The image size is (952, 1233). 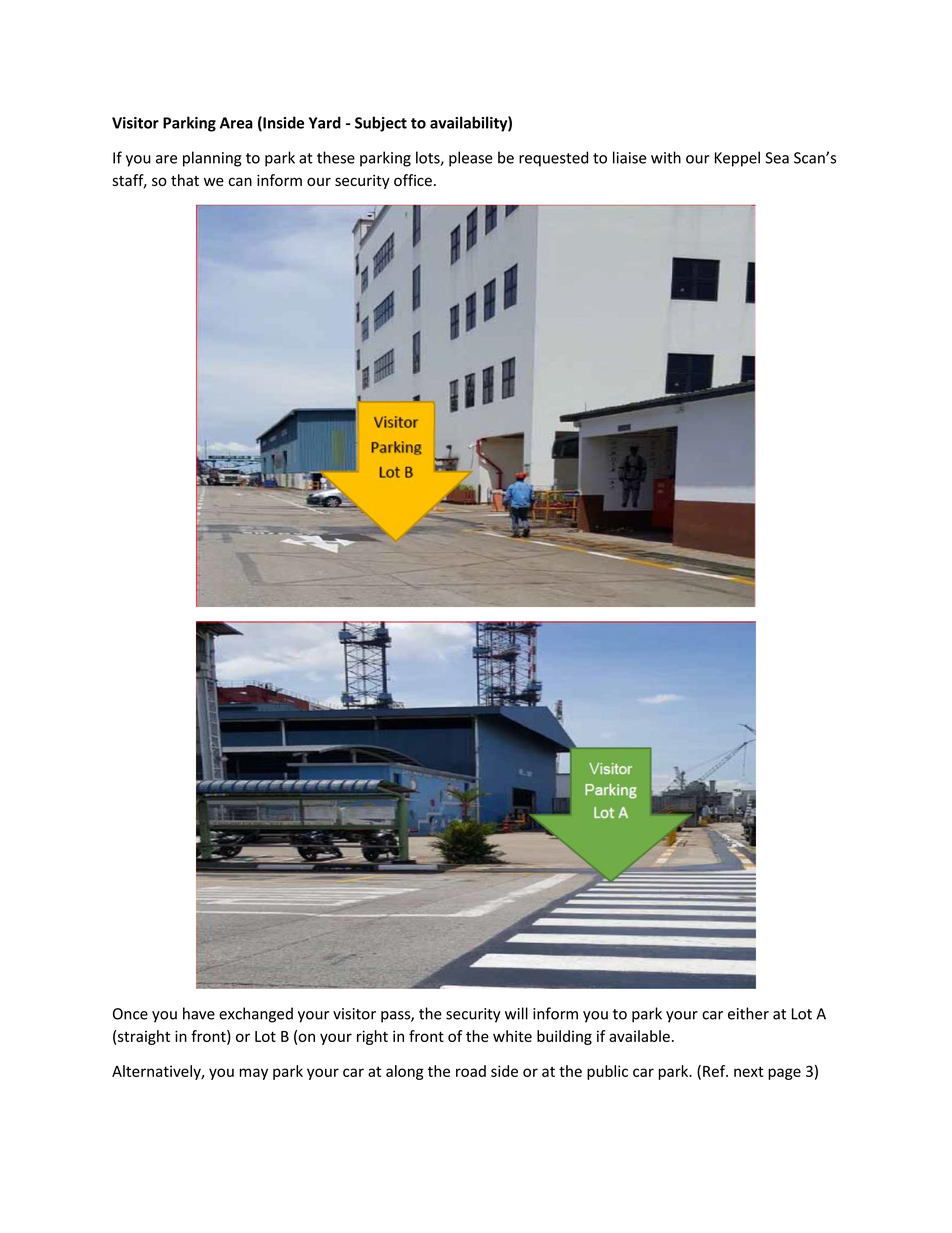 What do you see at coordinates (185, 180) in the page?
I see `that` at bounding box center [185, 180].
